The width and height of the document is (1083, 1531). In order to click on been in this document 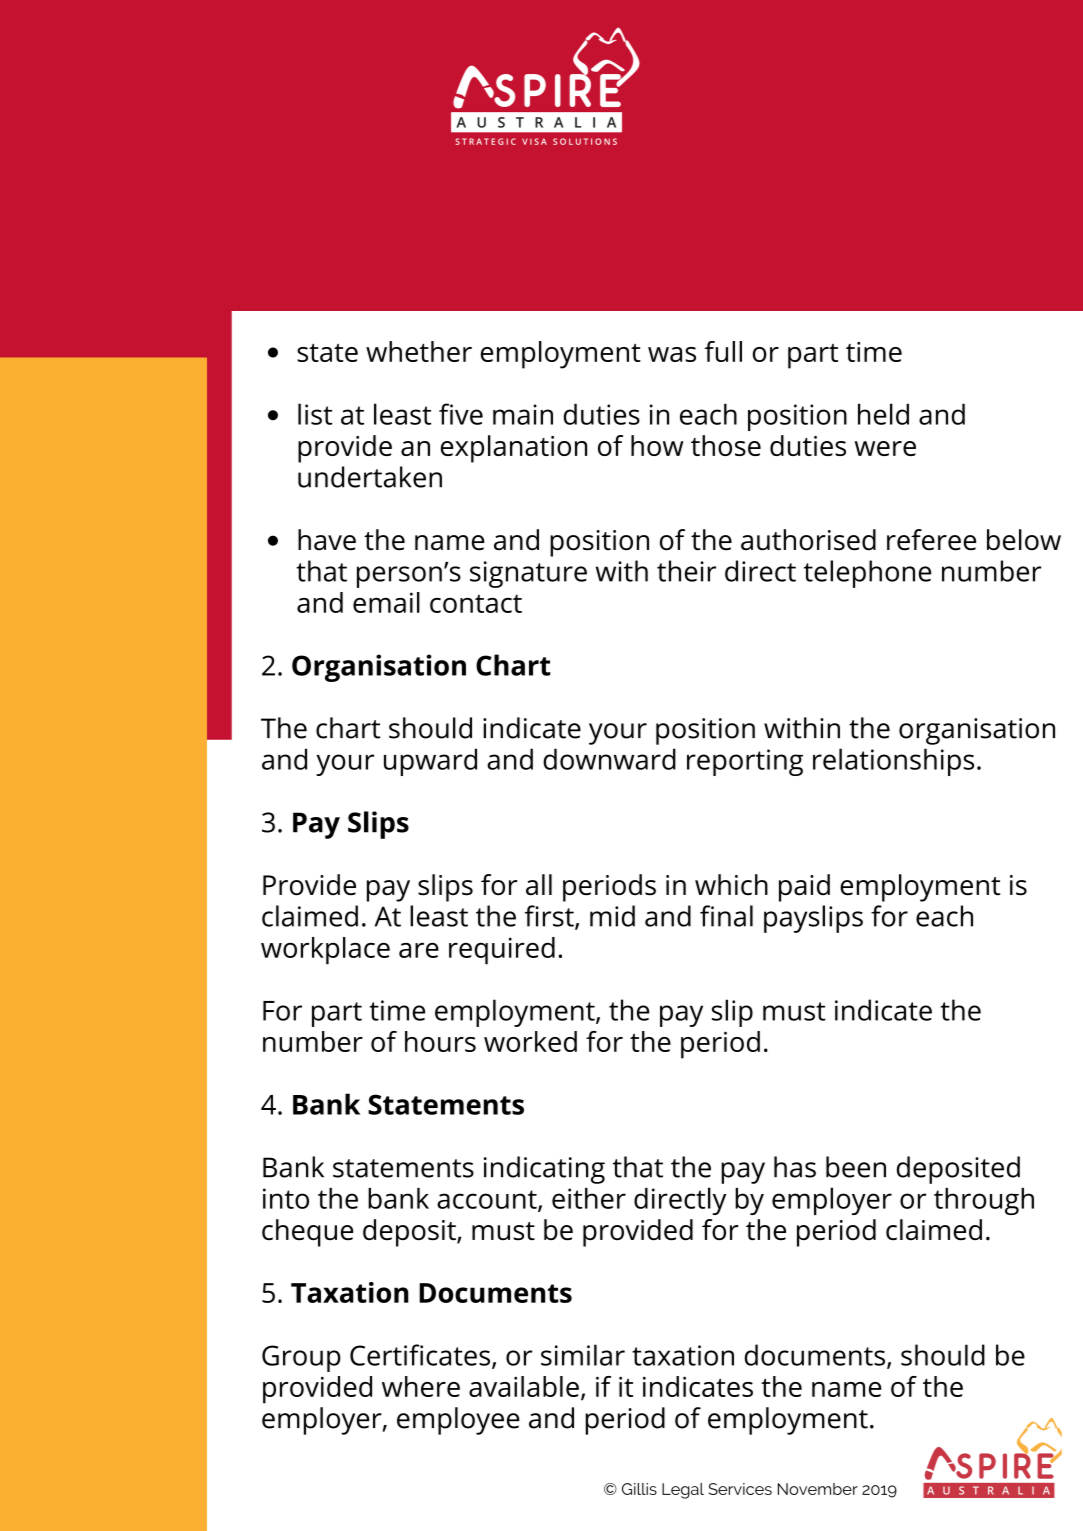, I will do `click(856, 1167)`.
